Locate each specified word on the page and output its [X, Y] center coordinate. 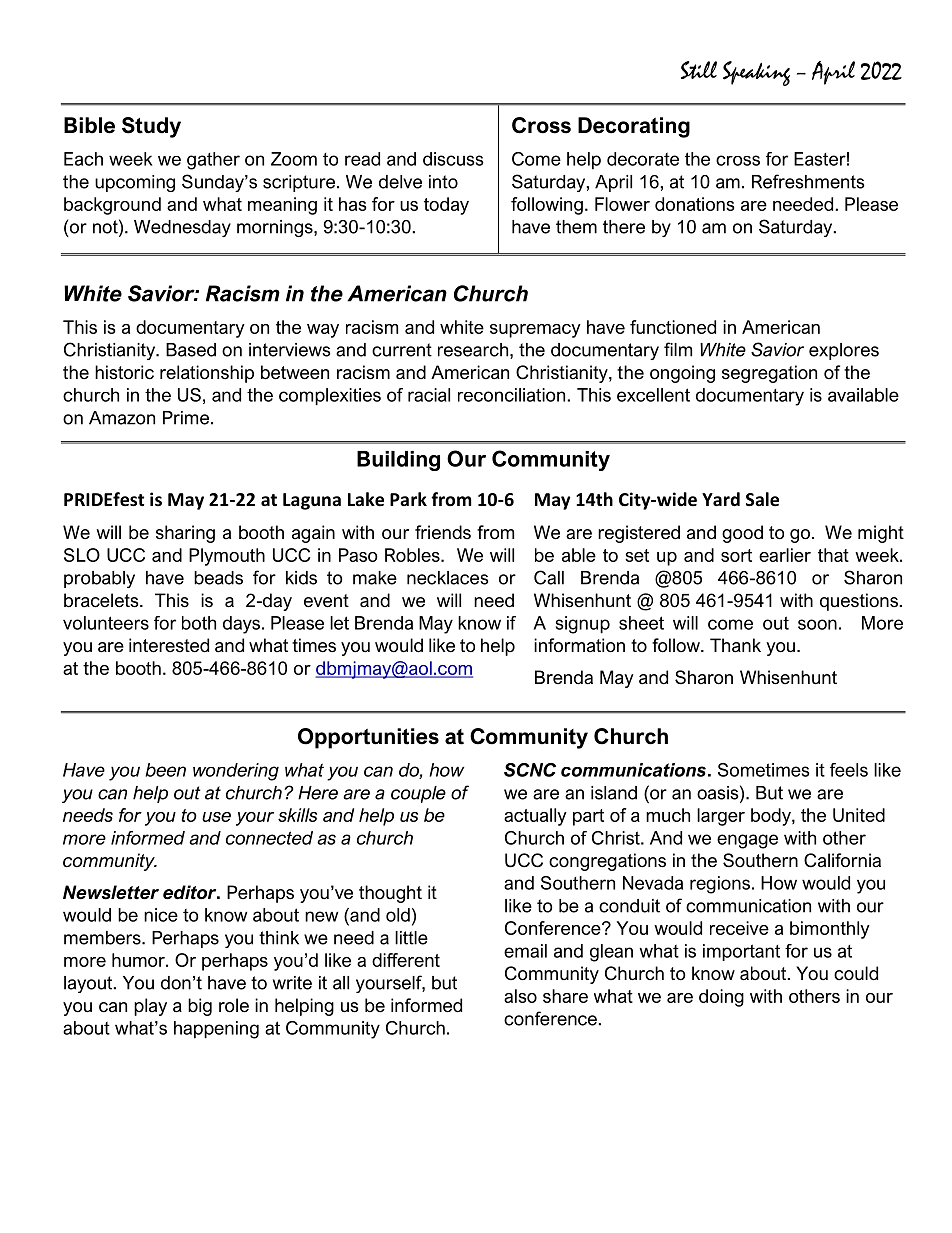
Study [151, 127]
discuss [453, 159]
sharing [185, 534]
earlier [785, 555]
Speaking [756, 73]
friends [443, 532]
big [200, 1007]
